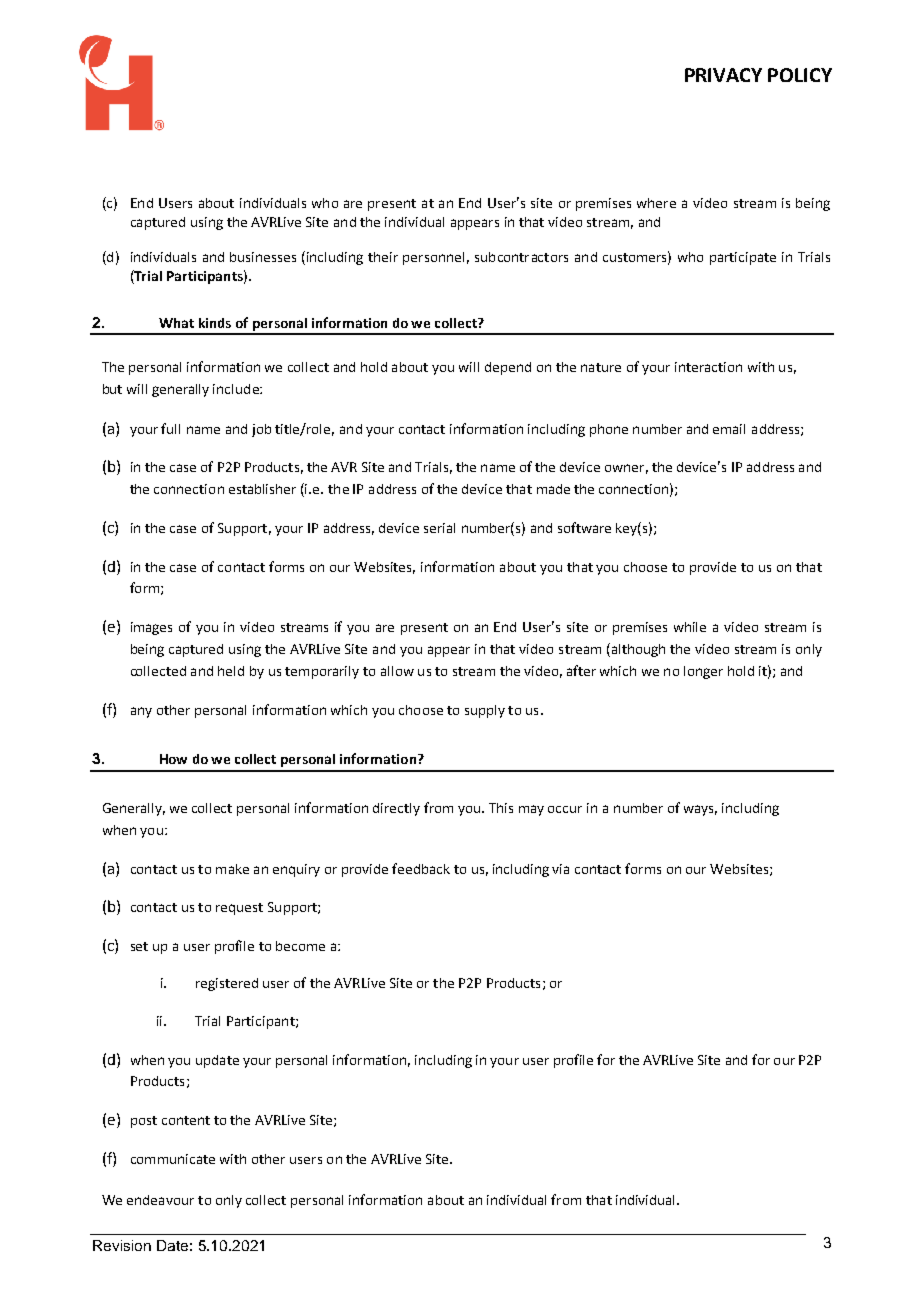 This screenshot has width=924, height=1309. I want to click on via, so click(560, 869).
